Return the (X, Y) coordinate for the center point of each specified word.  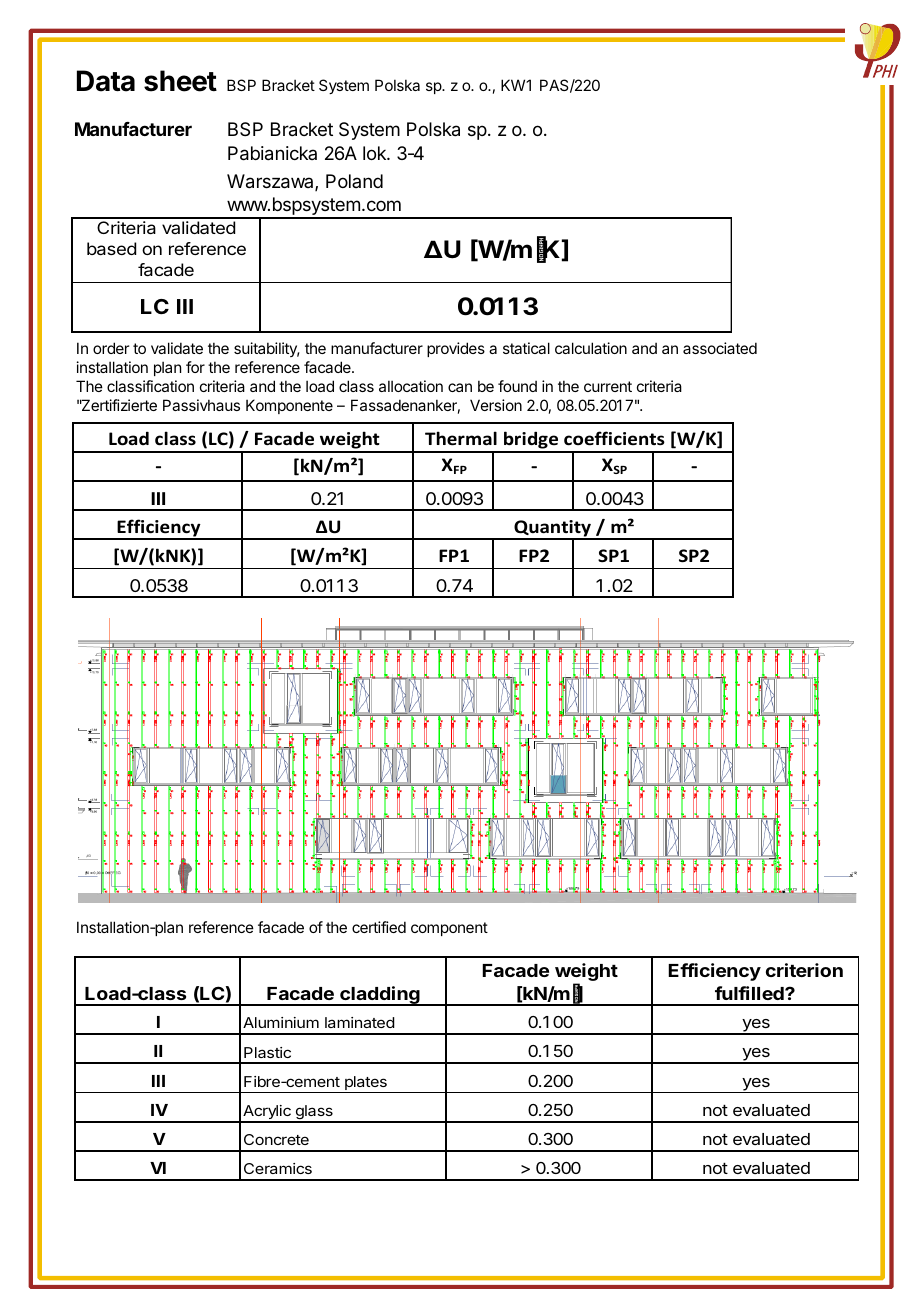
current (608, 386)
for (195, 367)
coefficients (614, 438)
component (449, 929)
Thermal (461, 438)
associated (720, 348)
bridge (531, 441)
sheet (180, 81)
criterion (804, 970)
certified (379, 927)
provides (456, 349)
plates (365, 1084)
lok (375, 153)
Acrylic (267, 1113)
